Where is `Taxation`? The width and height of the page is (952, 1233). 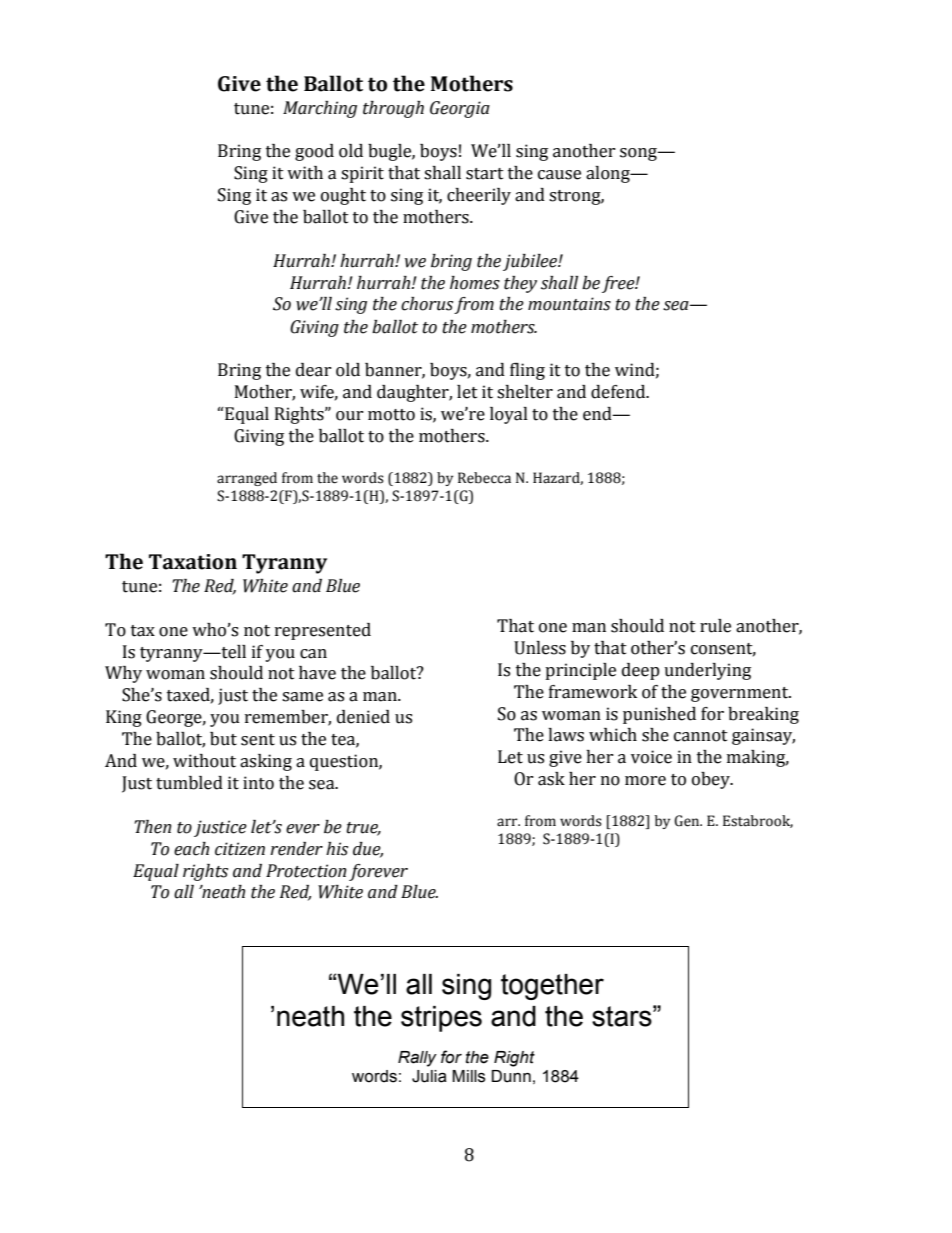 Taxation is located at coordinates (193, 562).
